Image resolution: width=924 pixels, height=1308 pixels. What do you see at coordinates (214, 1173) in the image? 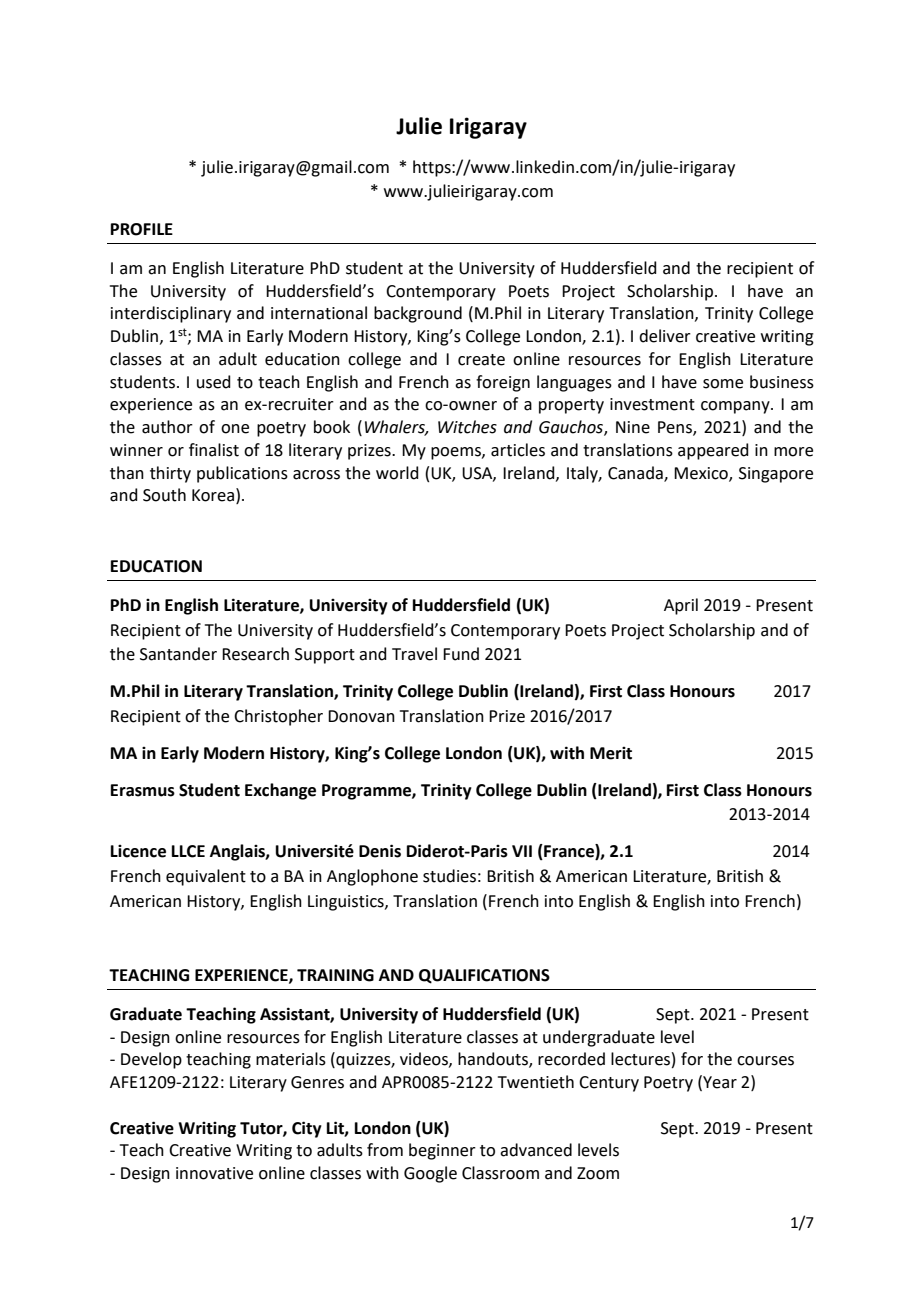
I see `innovative` at bounding box center [214, 1173].
